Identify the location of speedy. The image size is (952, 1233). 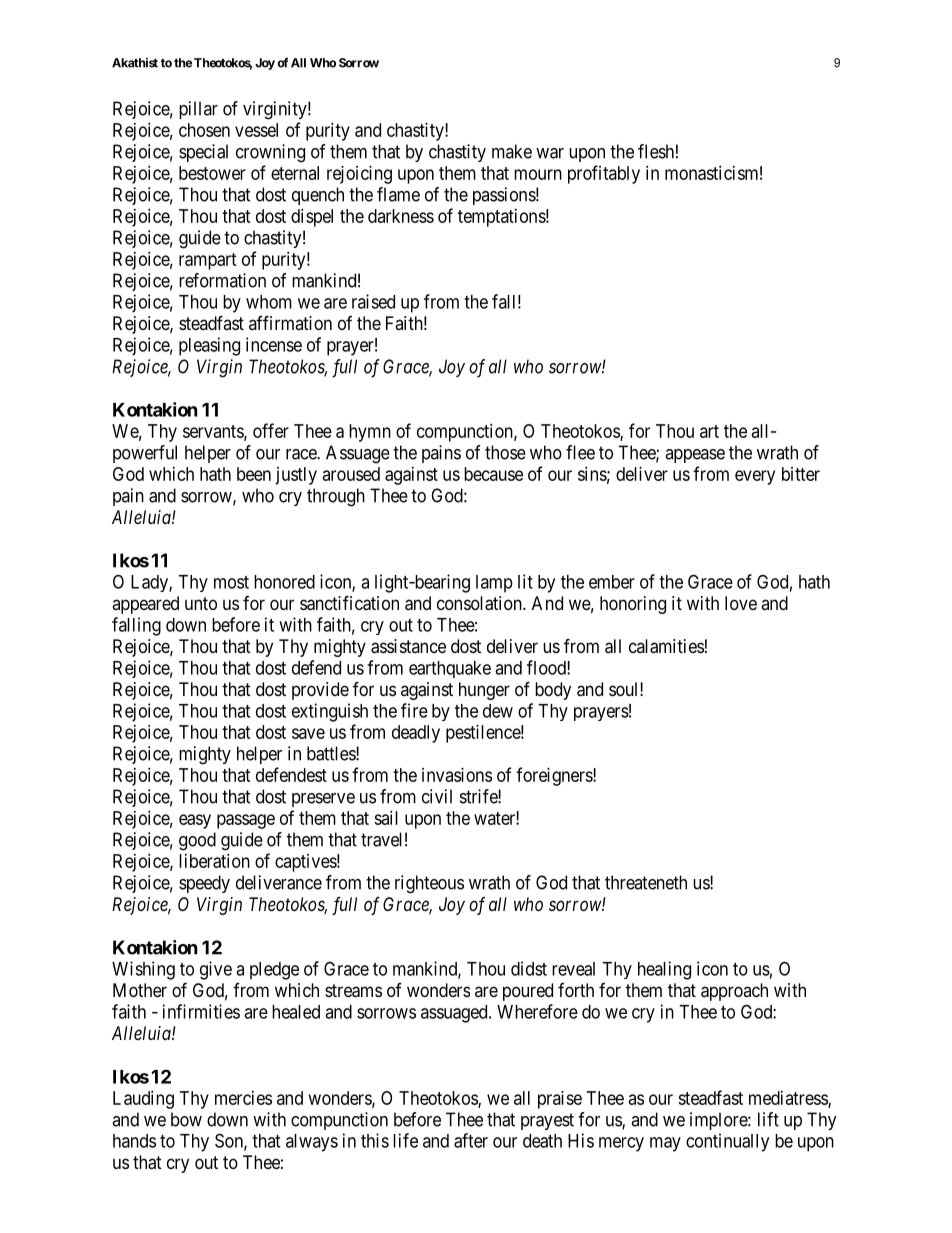
(204, 884).
